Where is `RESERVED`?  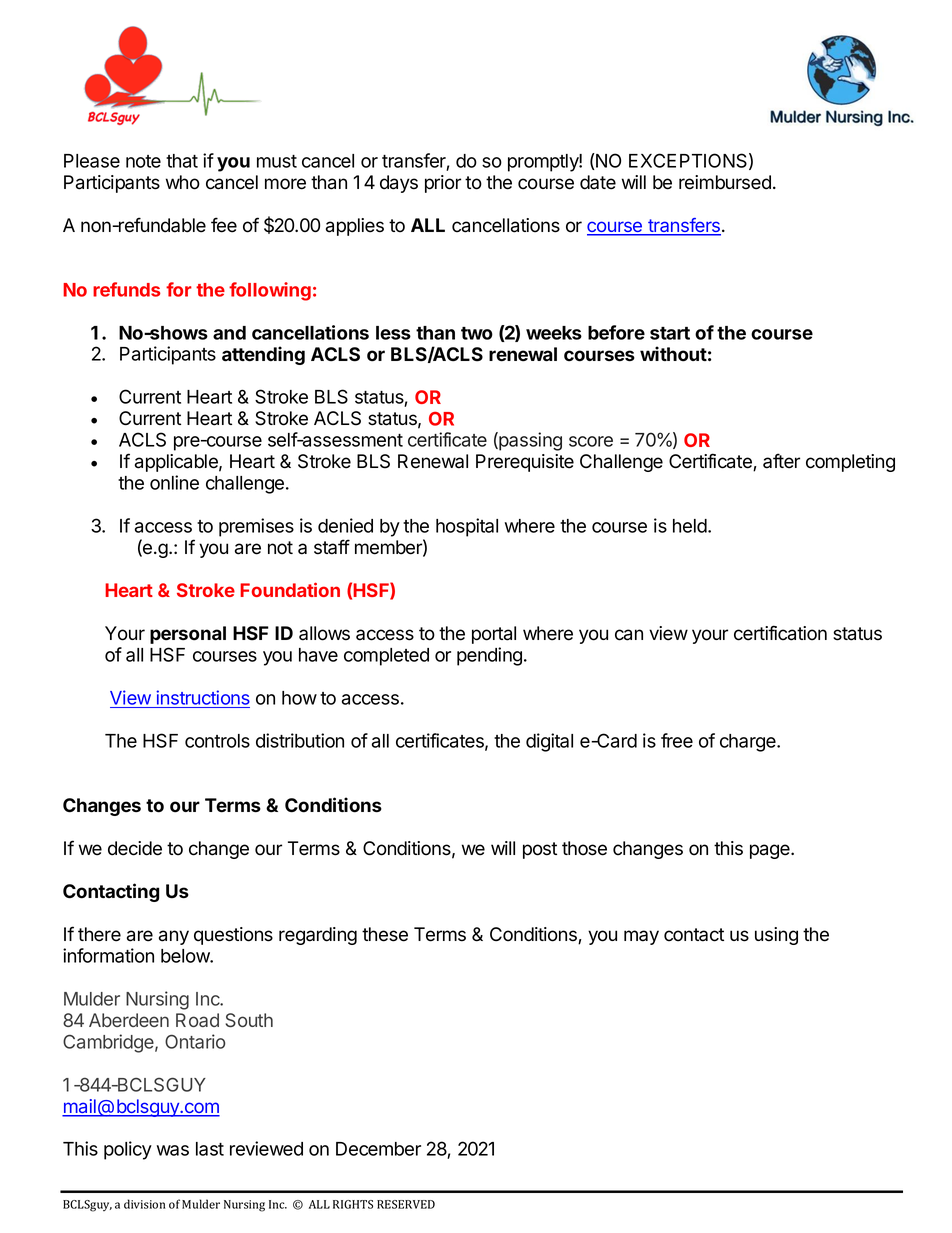 RESERVED is located at coordinates (406, 1204).
